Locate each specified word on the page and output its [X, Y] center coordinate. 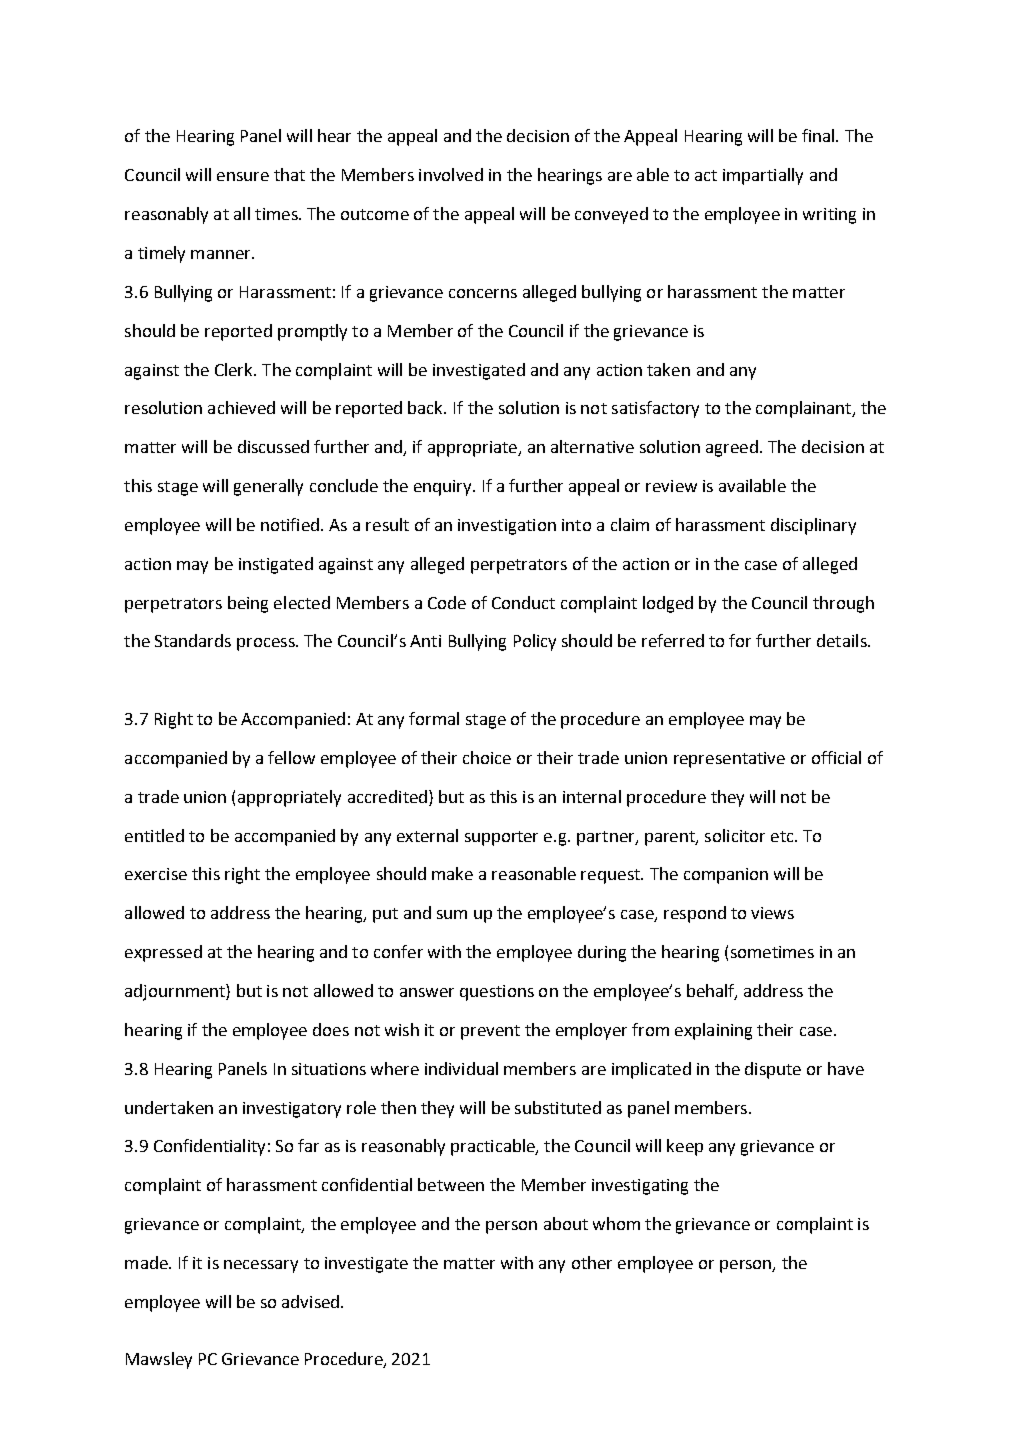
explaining [713, 1031]
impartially [763, 176]
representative [729, 760]
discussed [273, 446]
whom [616, 1223]
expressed [163, 953]
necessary [261, 1266]
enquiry [444, 488]
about [566, 1223]
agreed [732, 448]
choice [487, 757]
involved [451, 174]
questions [497, 993]
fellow [291, 757]
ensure [243, 176]
